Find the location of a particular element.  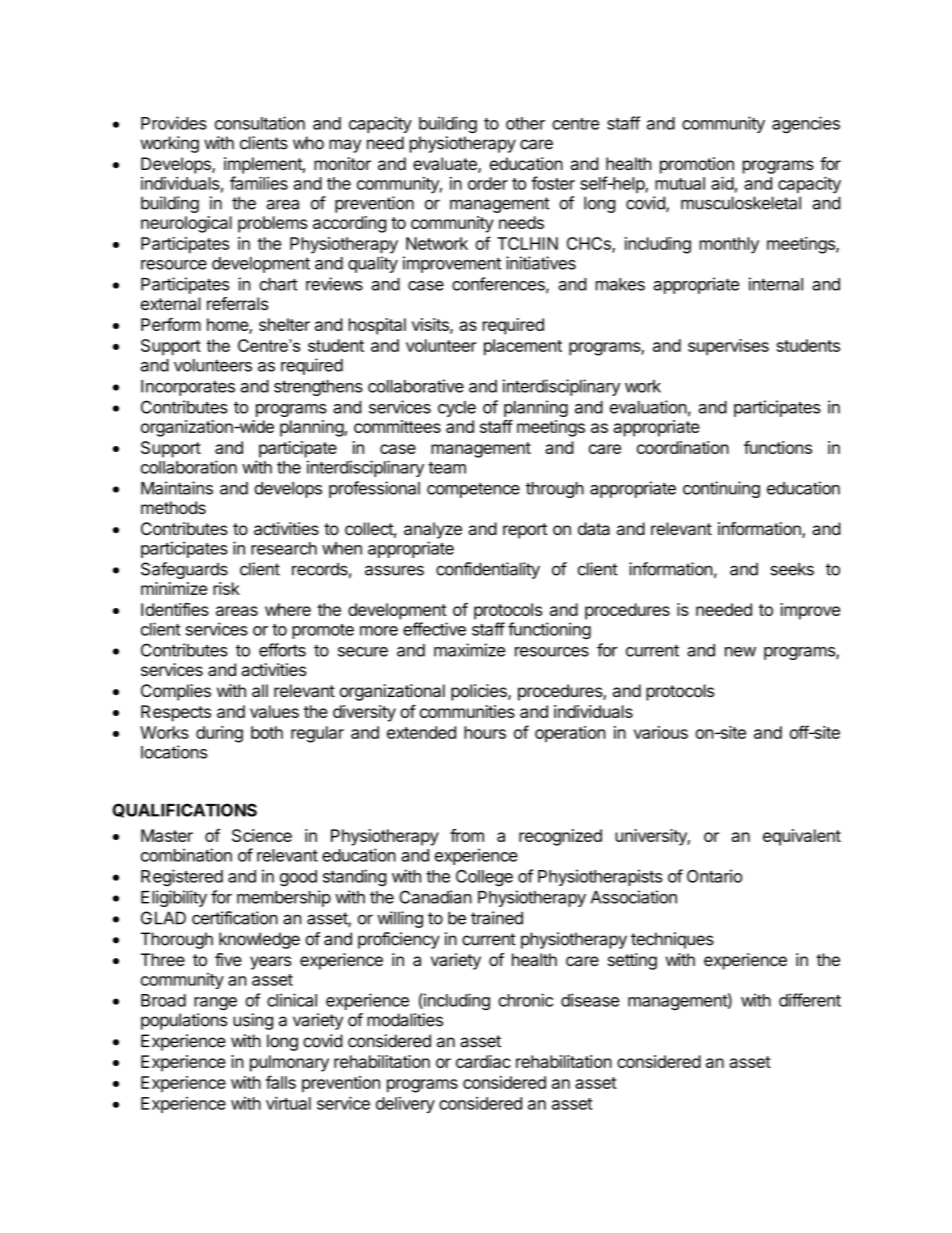

consultation is located at coordinates (260, 123).
